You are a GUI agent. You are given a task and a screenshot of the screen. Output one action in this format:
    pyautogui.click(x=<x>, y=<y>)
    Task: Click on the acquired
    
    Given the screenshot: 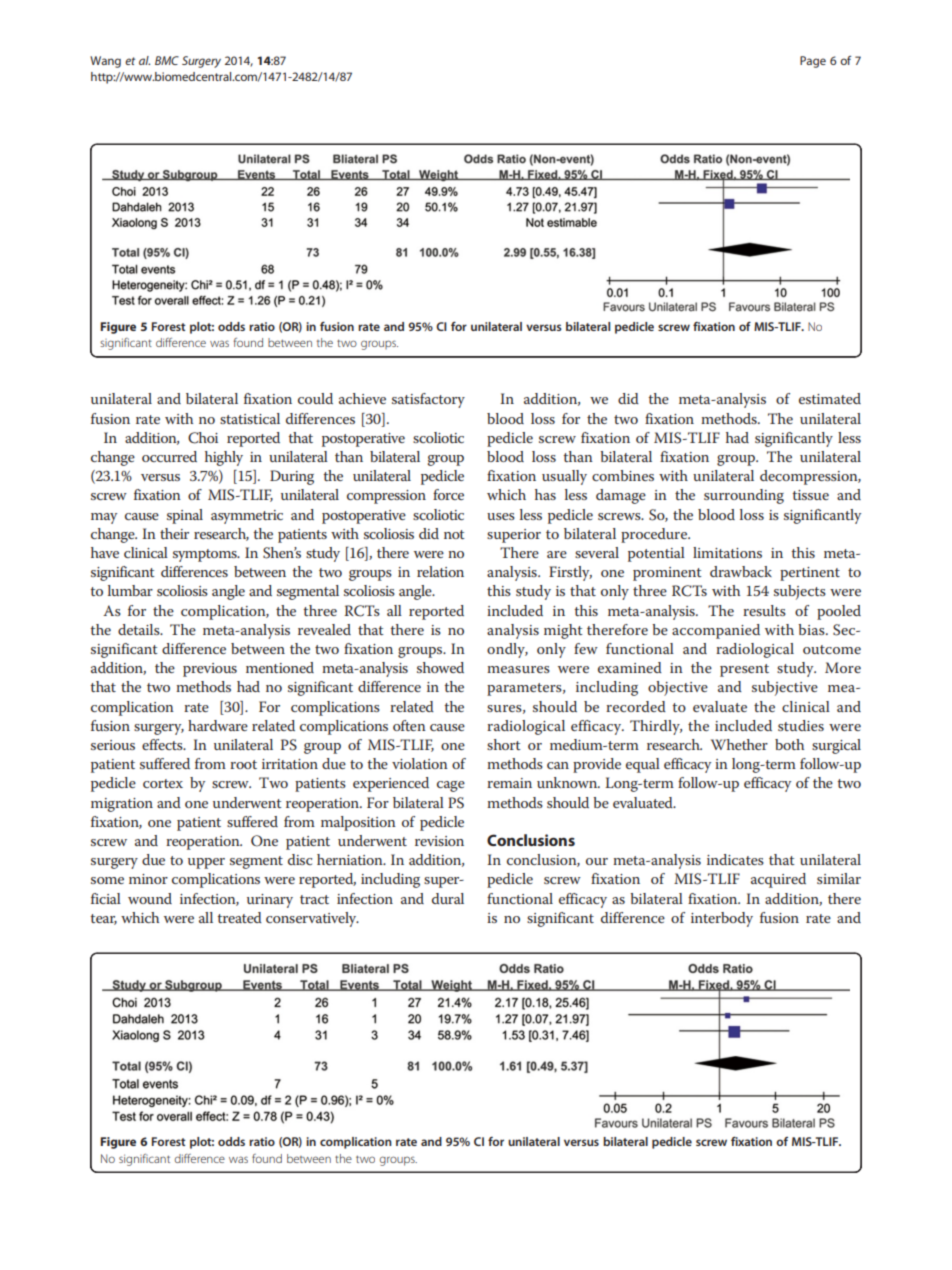 What is the action you would take?
    pyautogui.click(x=778, y=880)
